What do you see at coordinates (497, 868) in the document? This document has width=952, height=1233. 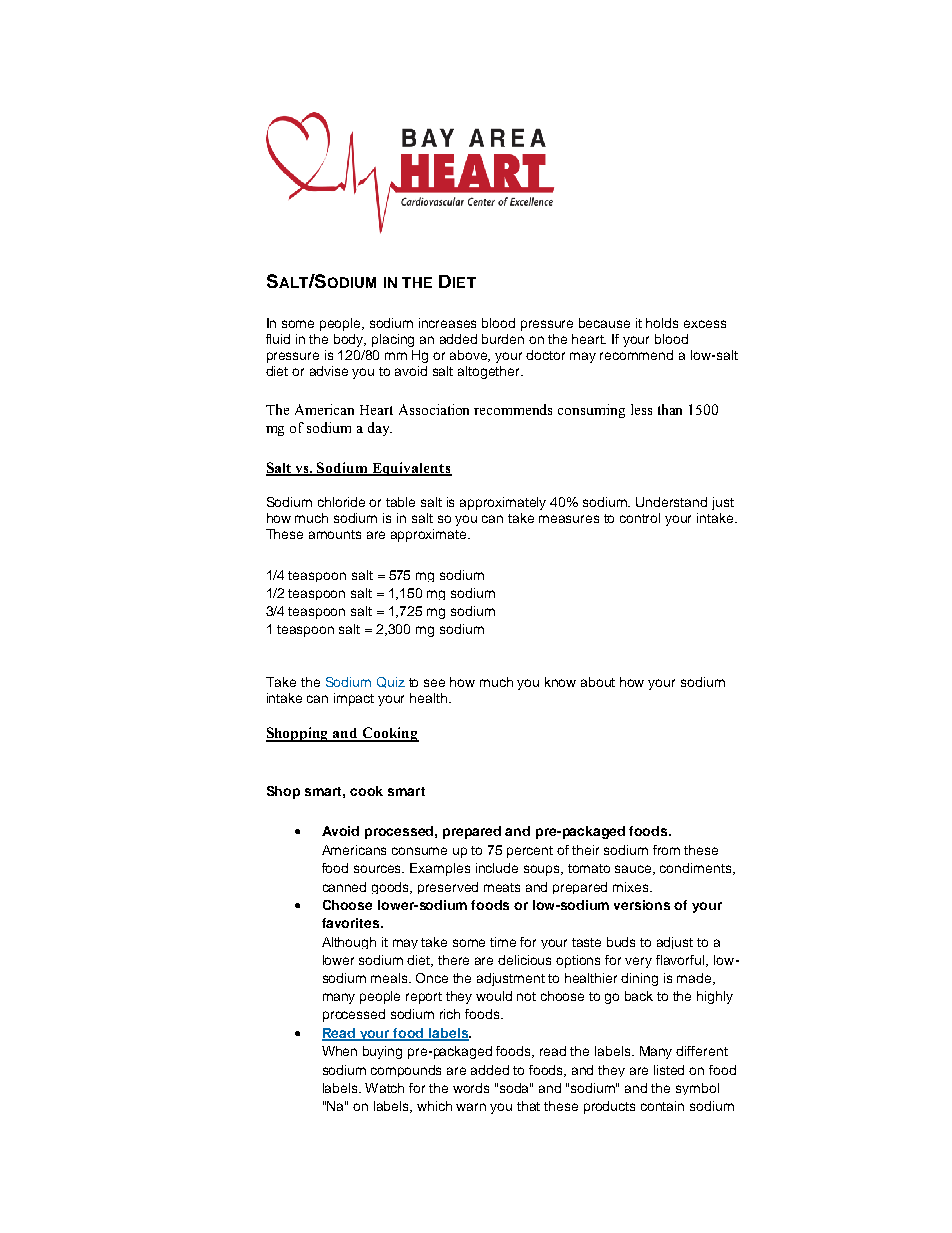 I see `include` at bounding box center [497, 868].
